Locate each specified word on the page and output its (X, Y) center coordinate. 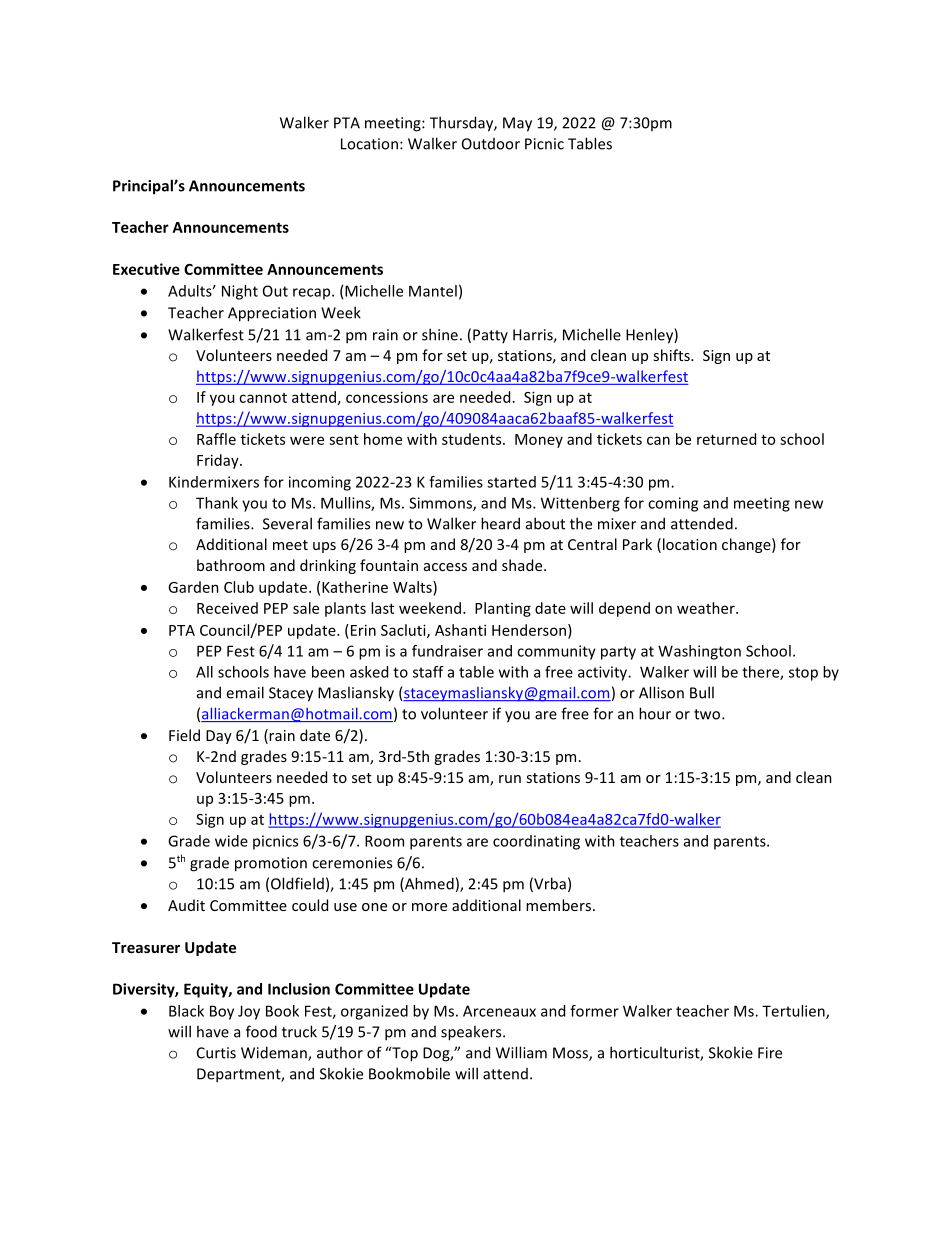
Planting (503, 609)
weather (707, 608)
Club (239, 587)
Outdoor (491, 144)
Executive (146, 269)
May (517, 124)
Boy (222, 1012)
